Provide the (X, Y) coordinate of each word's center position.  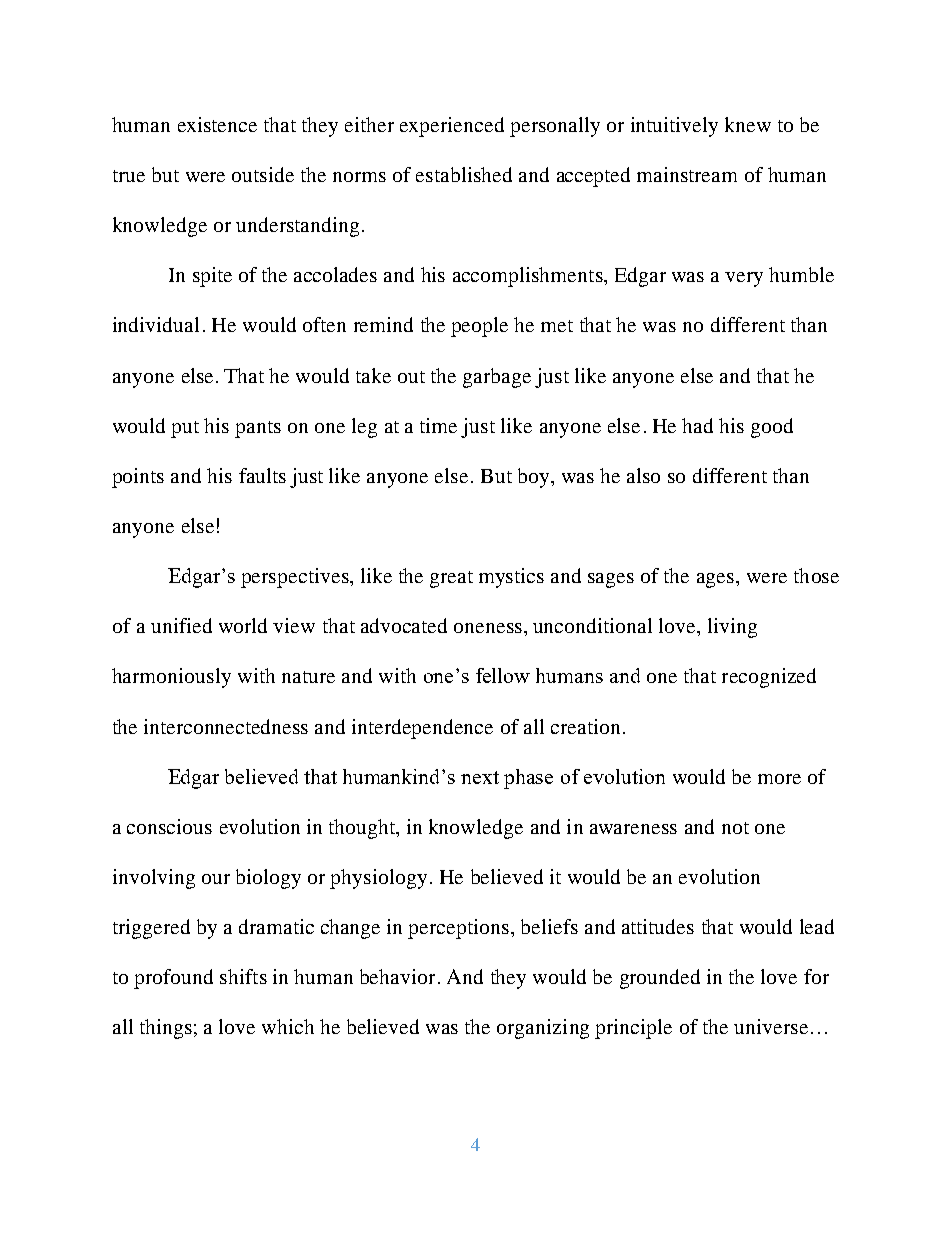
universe (771, 1026)
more (779, 779)
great (451, 579)
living (732, 628)
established (464, 174)
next (480, 777)
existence (217, 124)
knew (748, 124)
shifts (243, 976)
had (697, 425)
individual (156, 324)
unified (181, 625)
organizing (543, 1029)
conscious (169, 826)
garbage (497, 378)
